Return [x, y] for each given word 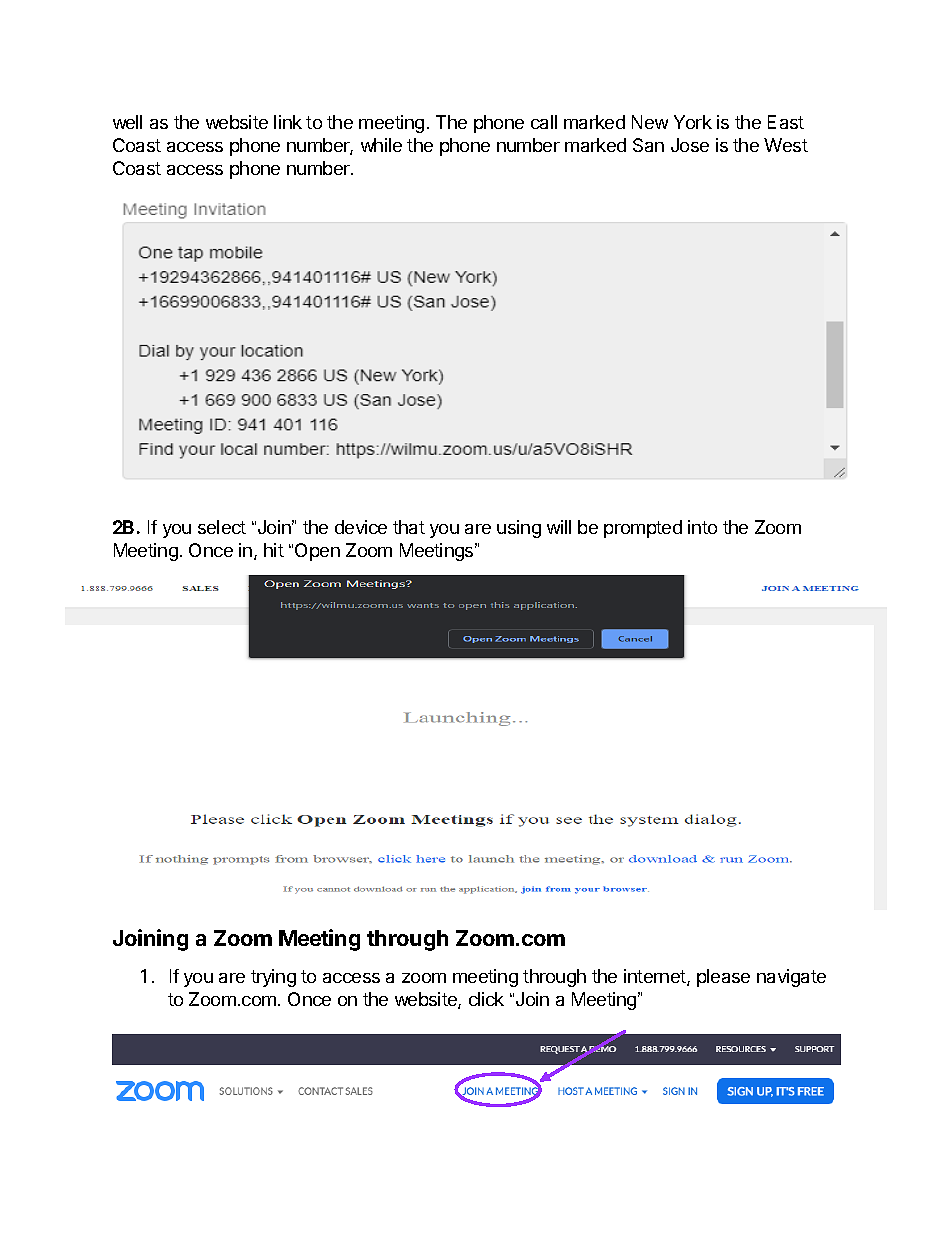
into [702, 527]
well [127, 122]
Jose [690, 145]
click [486, 999]
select [222, 527]
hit [274, 550]
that [409, 527]
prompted [643, 529]
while [381, 145]
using [519, 529]
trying [273, 978]
